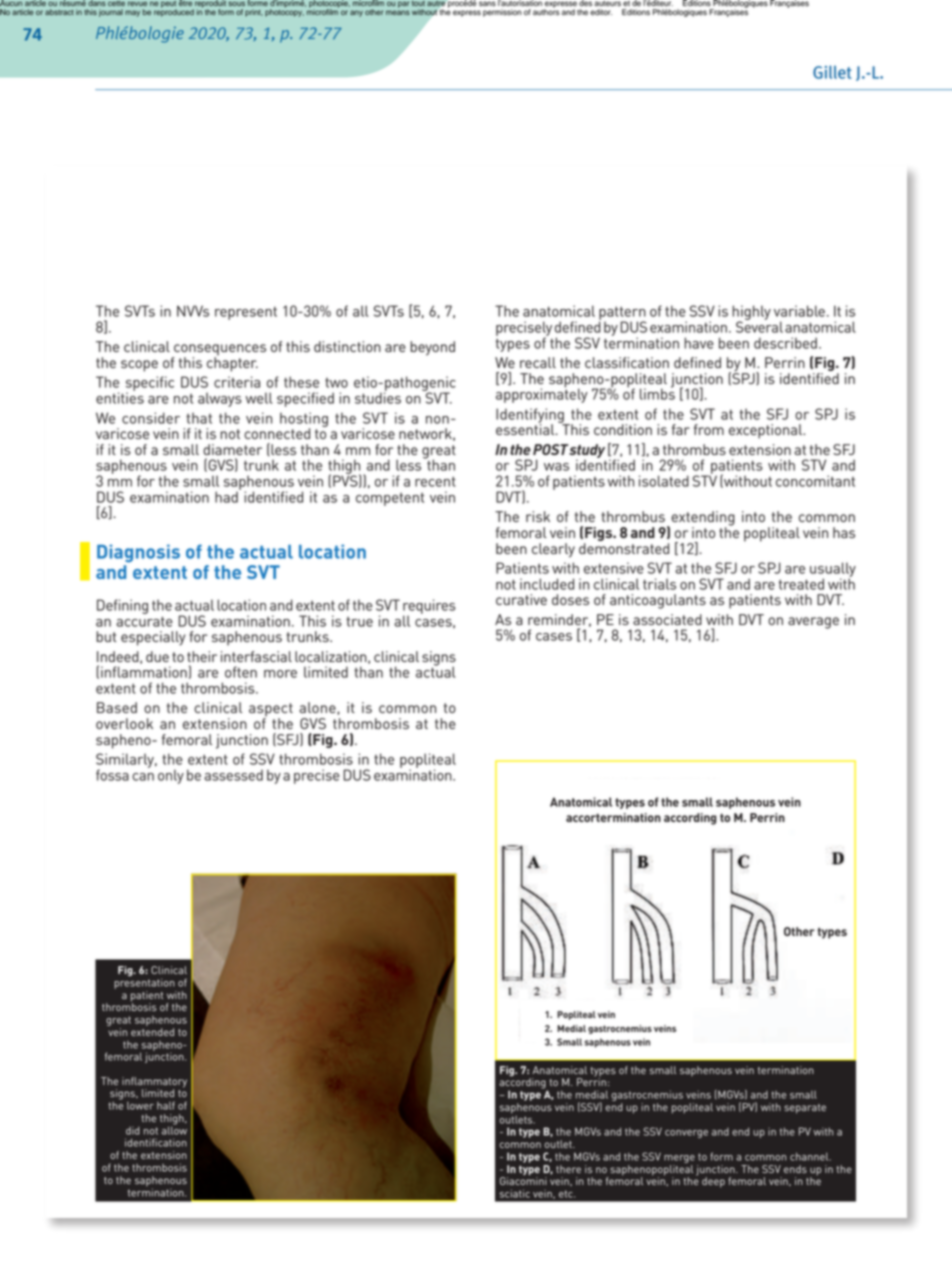 This image has height=1270, width=952. What do you see at coordinates (143, 777) in the image?
I see `can` at bounding box center [143, 777].
